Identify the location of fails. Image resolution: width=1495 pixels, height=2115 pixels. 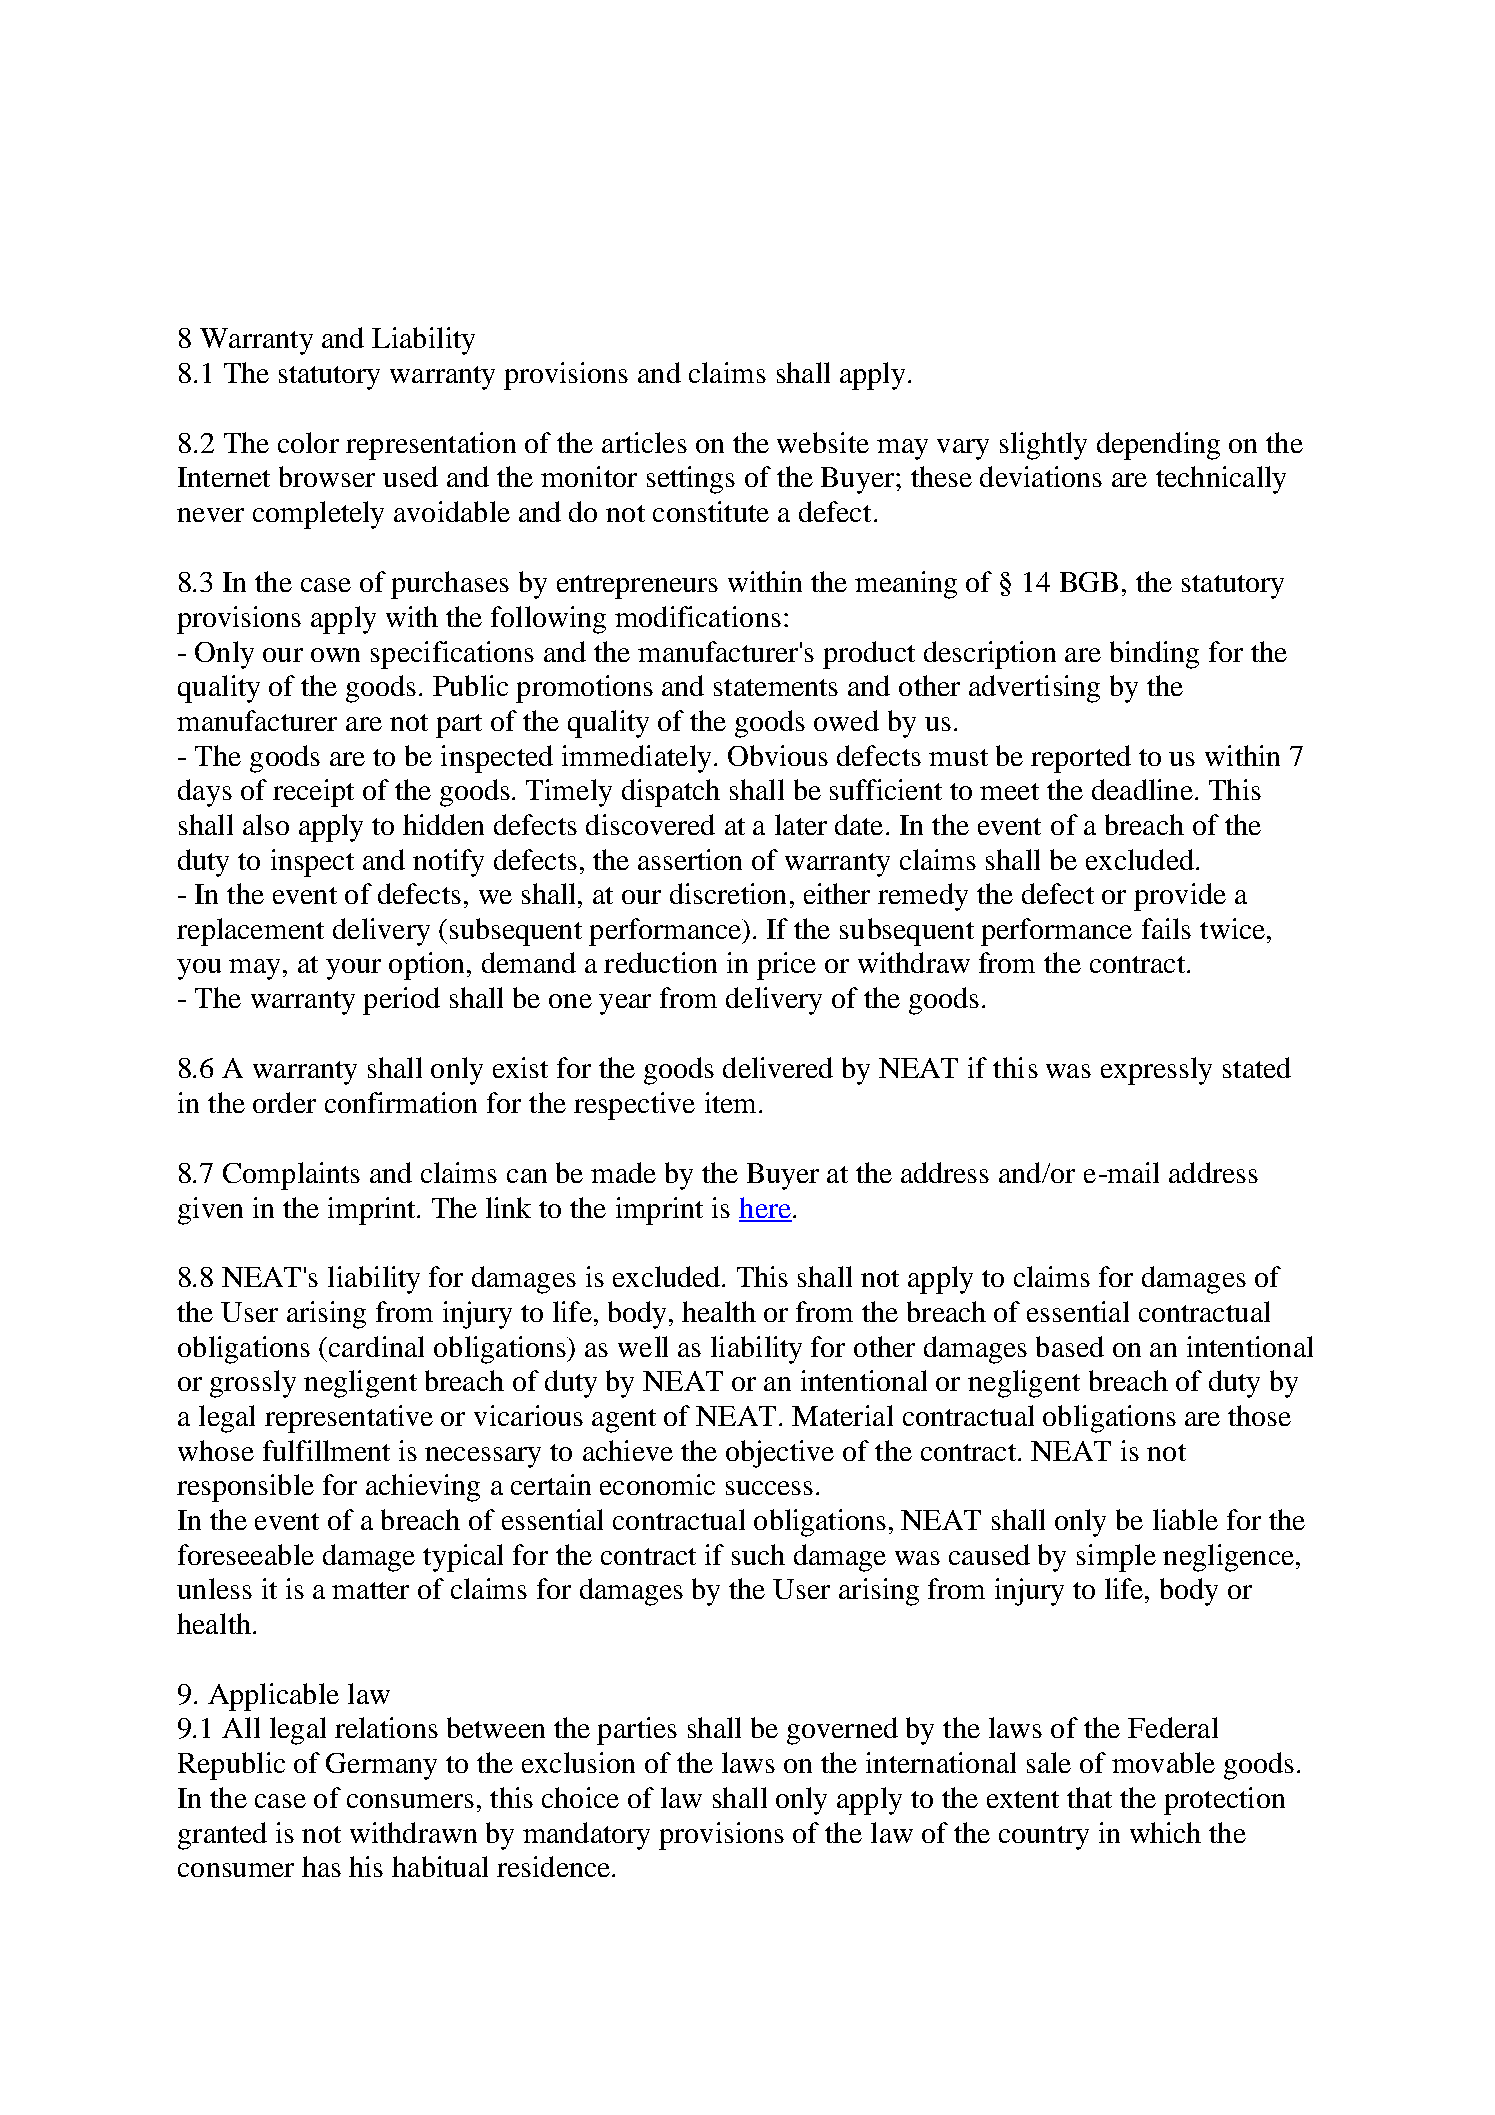
(1166, 928).
